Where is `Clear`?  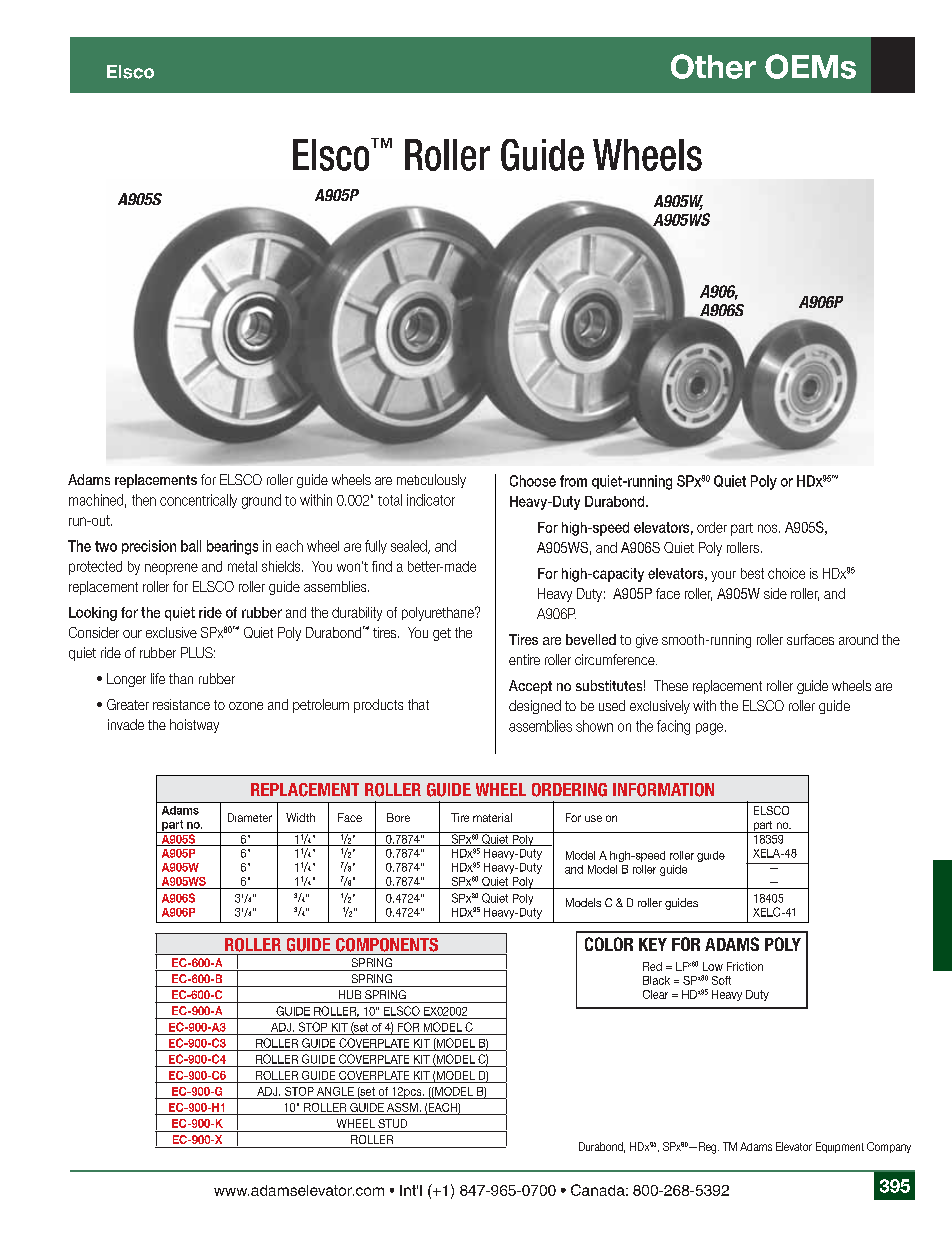
Clear is located at coordinates (655, 994).
